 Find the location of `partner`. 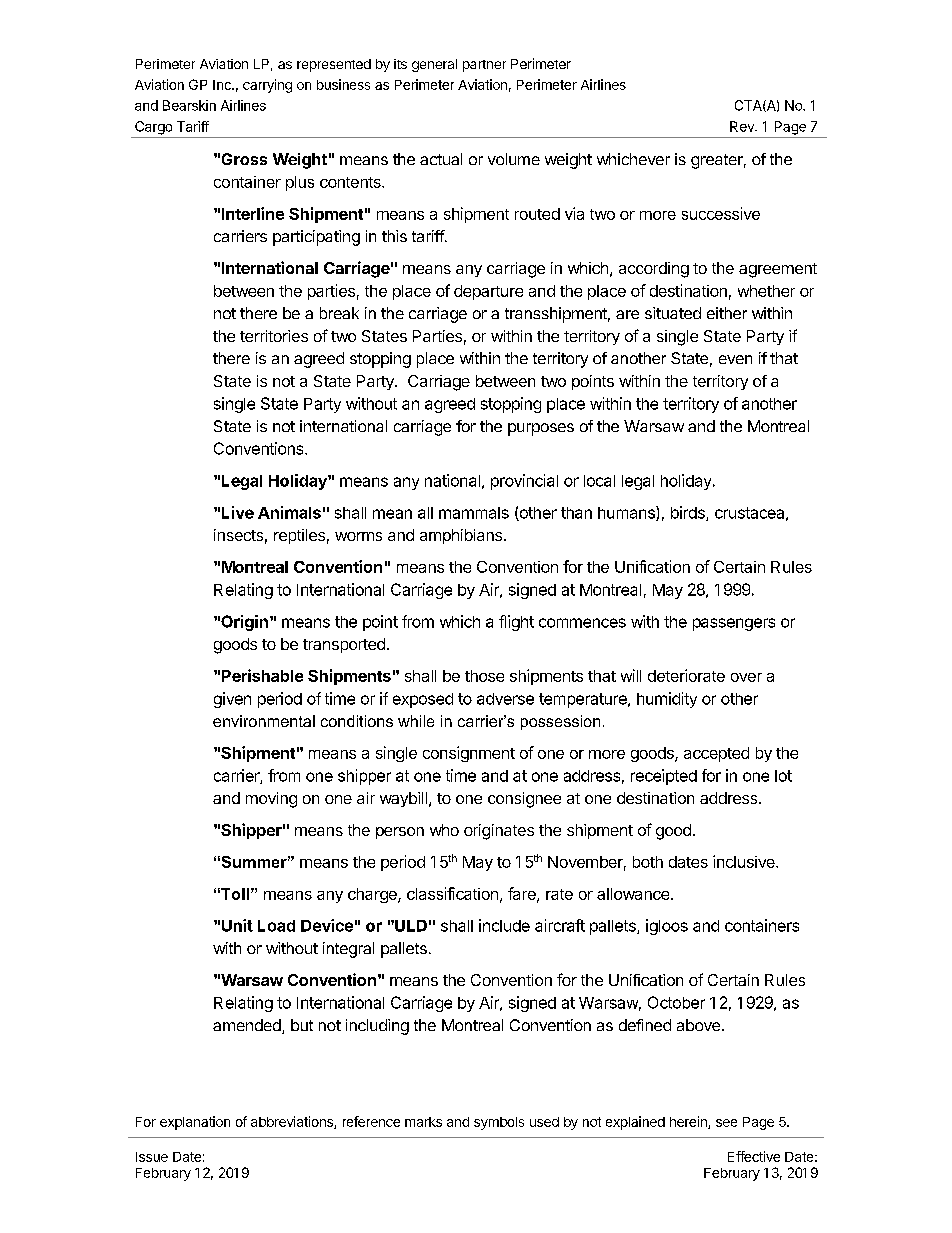

partner is located at coordinates (484, 66).
